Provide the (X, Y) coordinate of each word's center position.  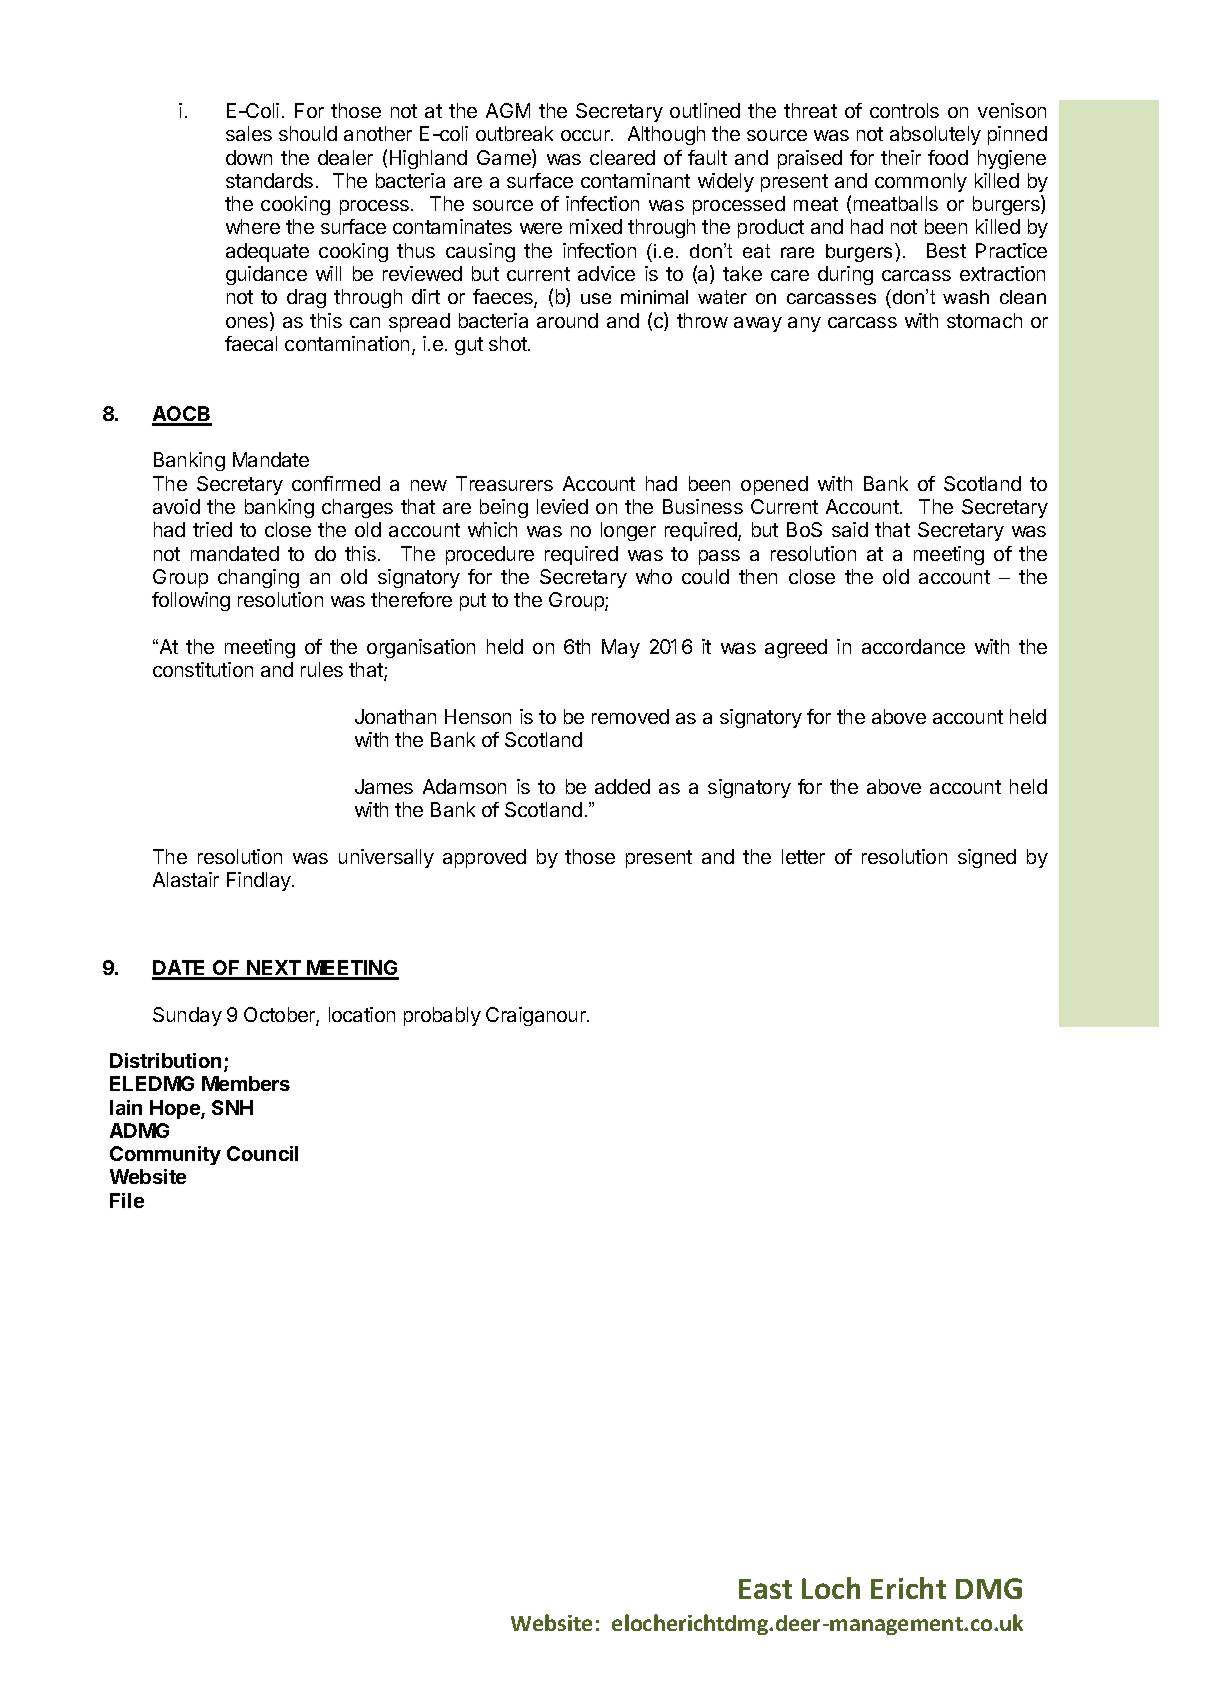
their (901, 157)
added (622, 786)
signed (987, 858)
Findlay (260, 881)
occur (586, 135)
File (127, 1200)
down (249, 157)
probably (442, 1016)
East (765, 1589)
